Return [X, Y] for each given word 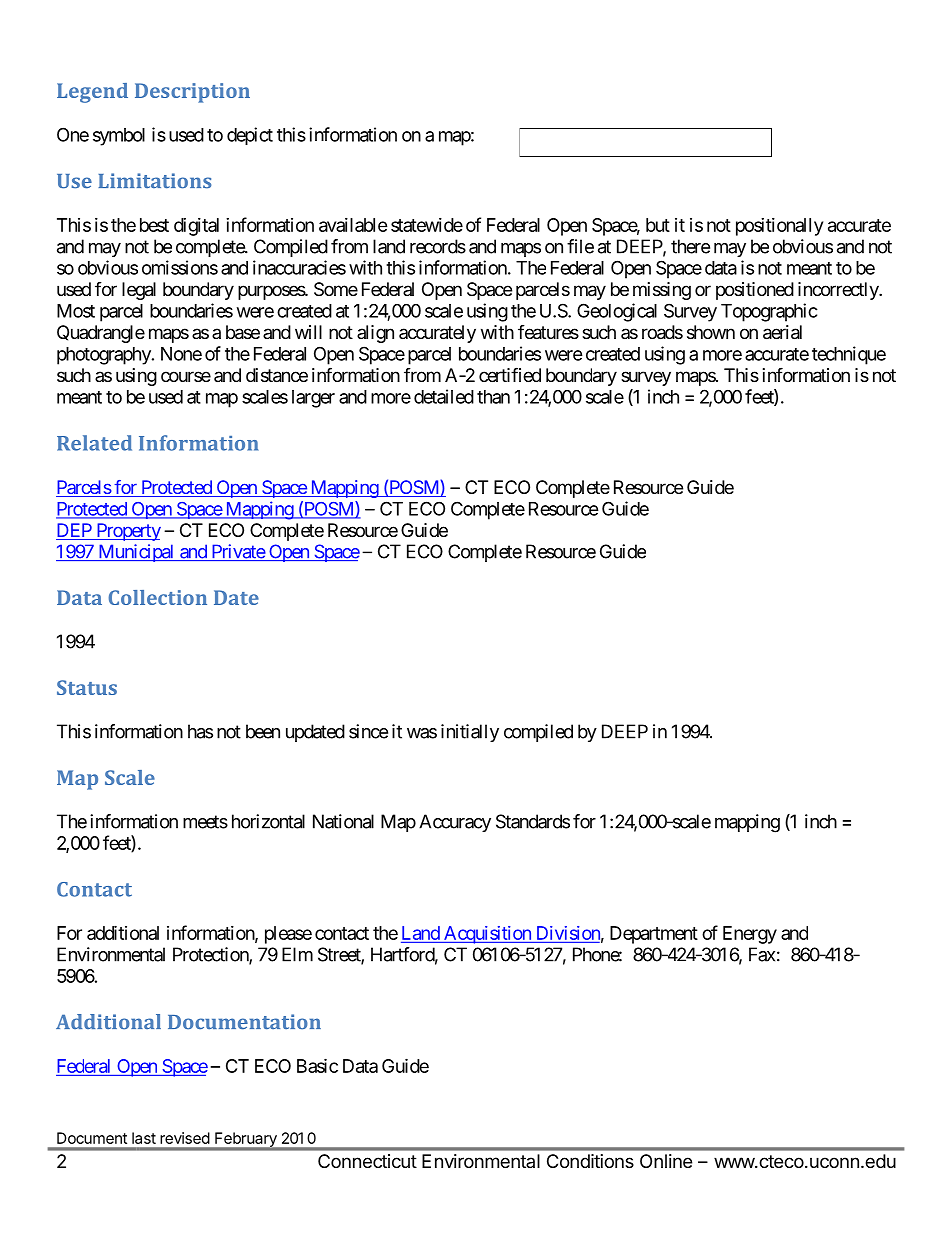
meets [205, 822]
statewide [427, 225]
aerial [782, 332]
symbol [119, 137]
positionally [779, 227]
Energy [750, 935]
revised [185, 1138]
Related [94, 443]
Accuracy [455, 823]
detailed [444, 396]
